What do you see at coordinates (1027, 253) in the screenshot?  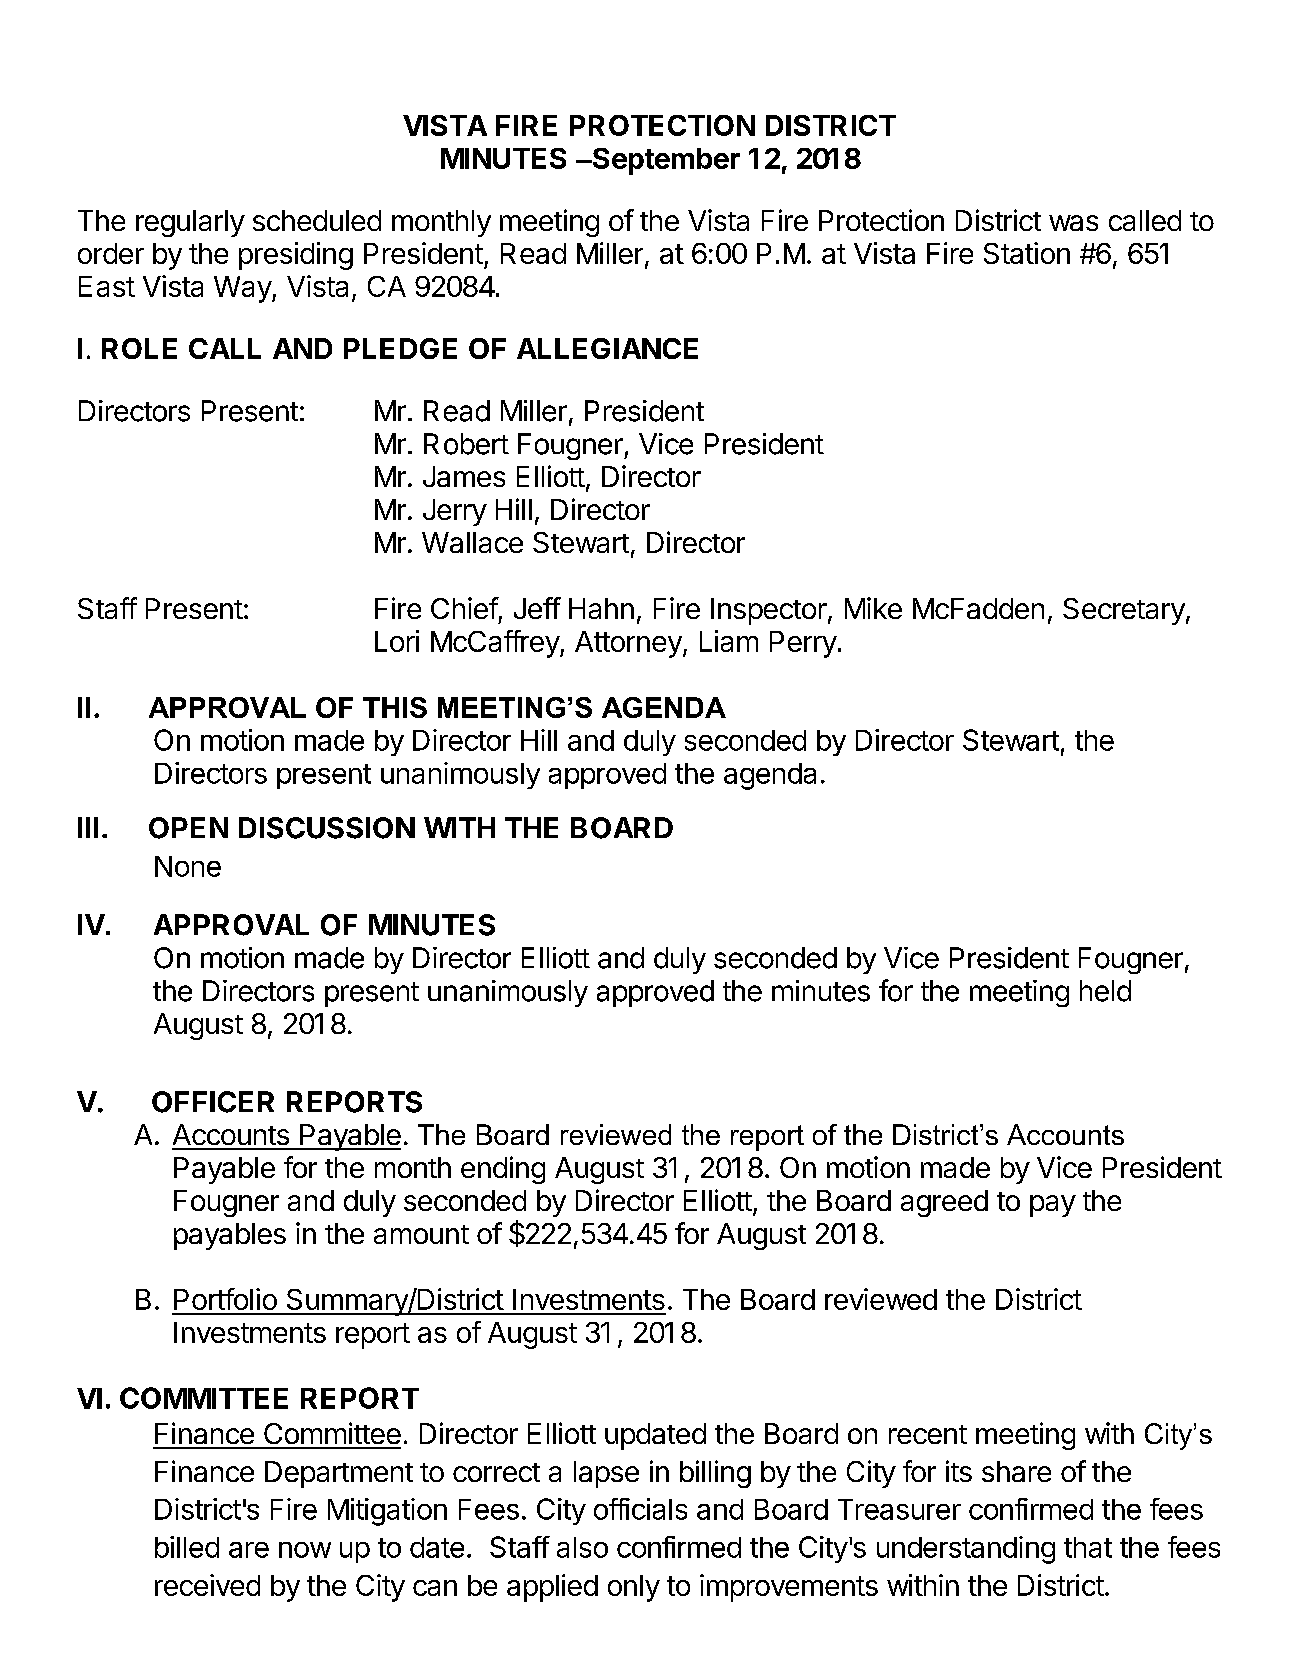 I see `Station` at bounding box center [1027, 253].
